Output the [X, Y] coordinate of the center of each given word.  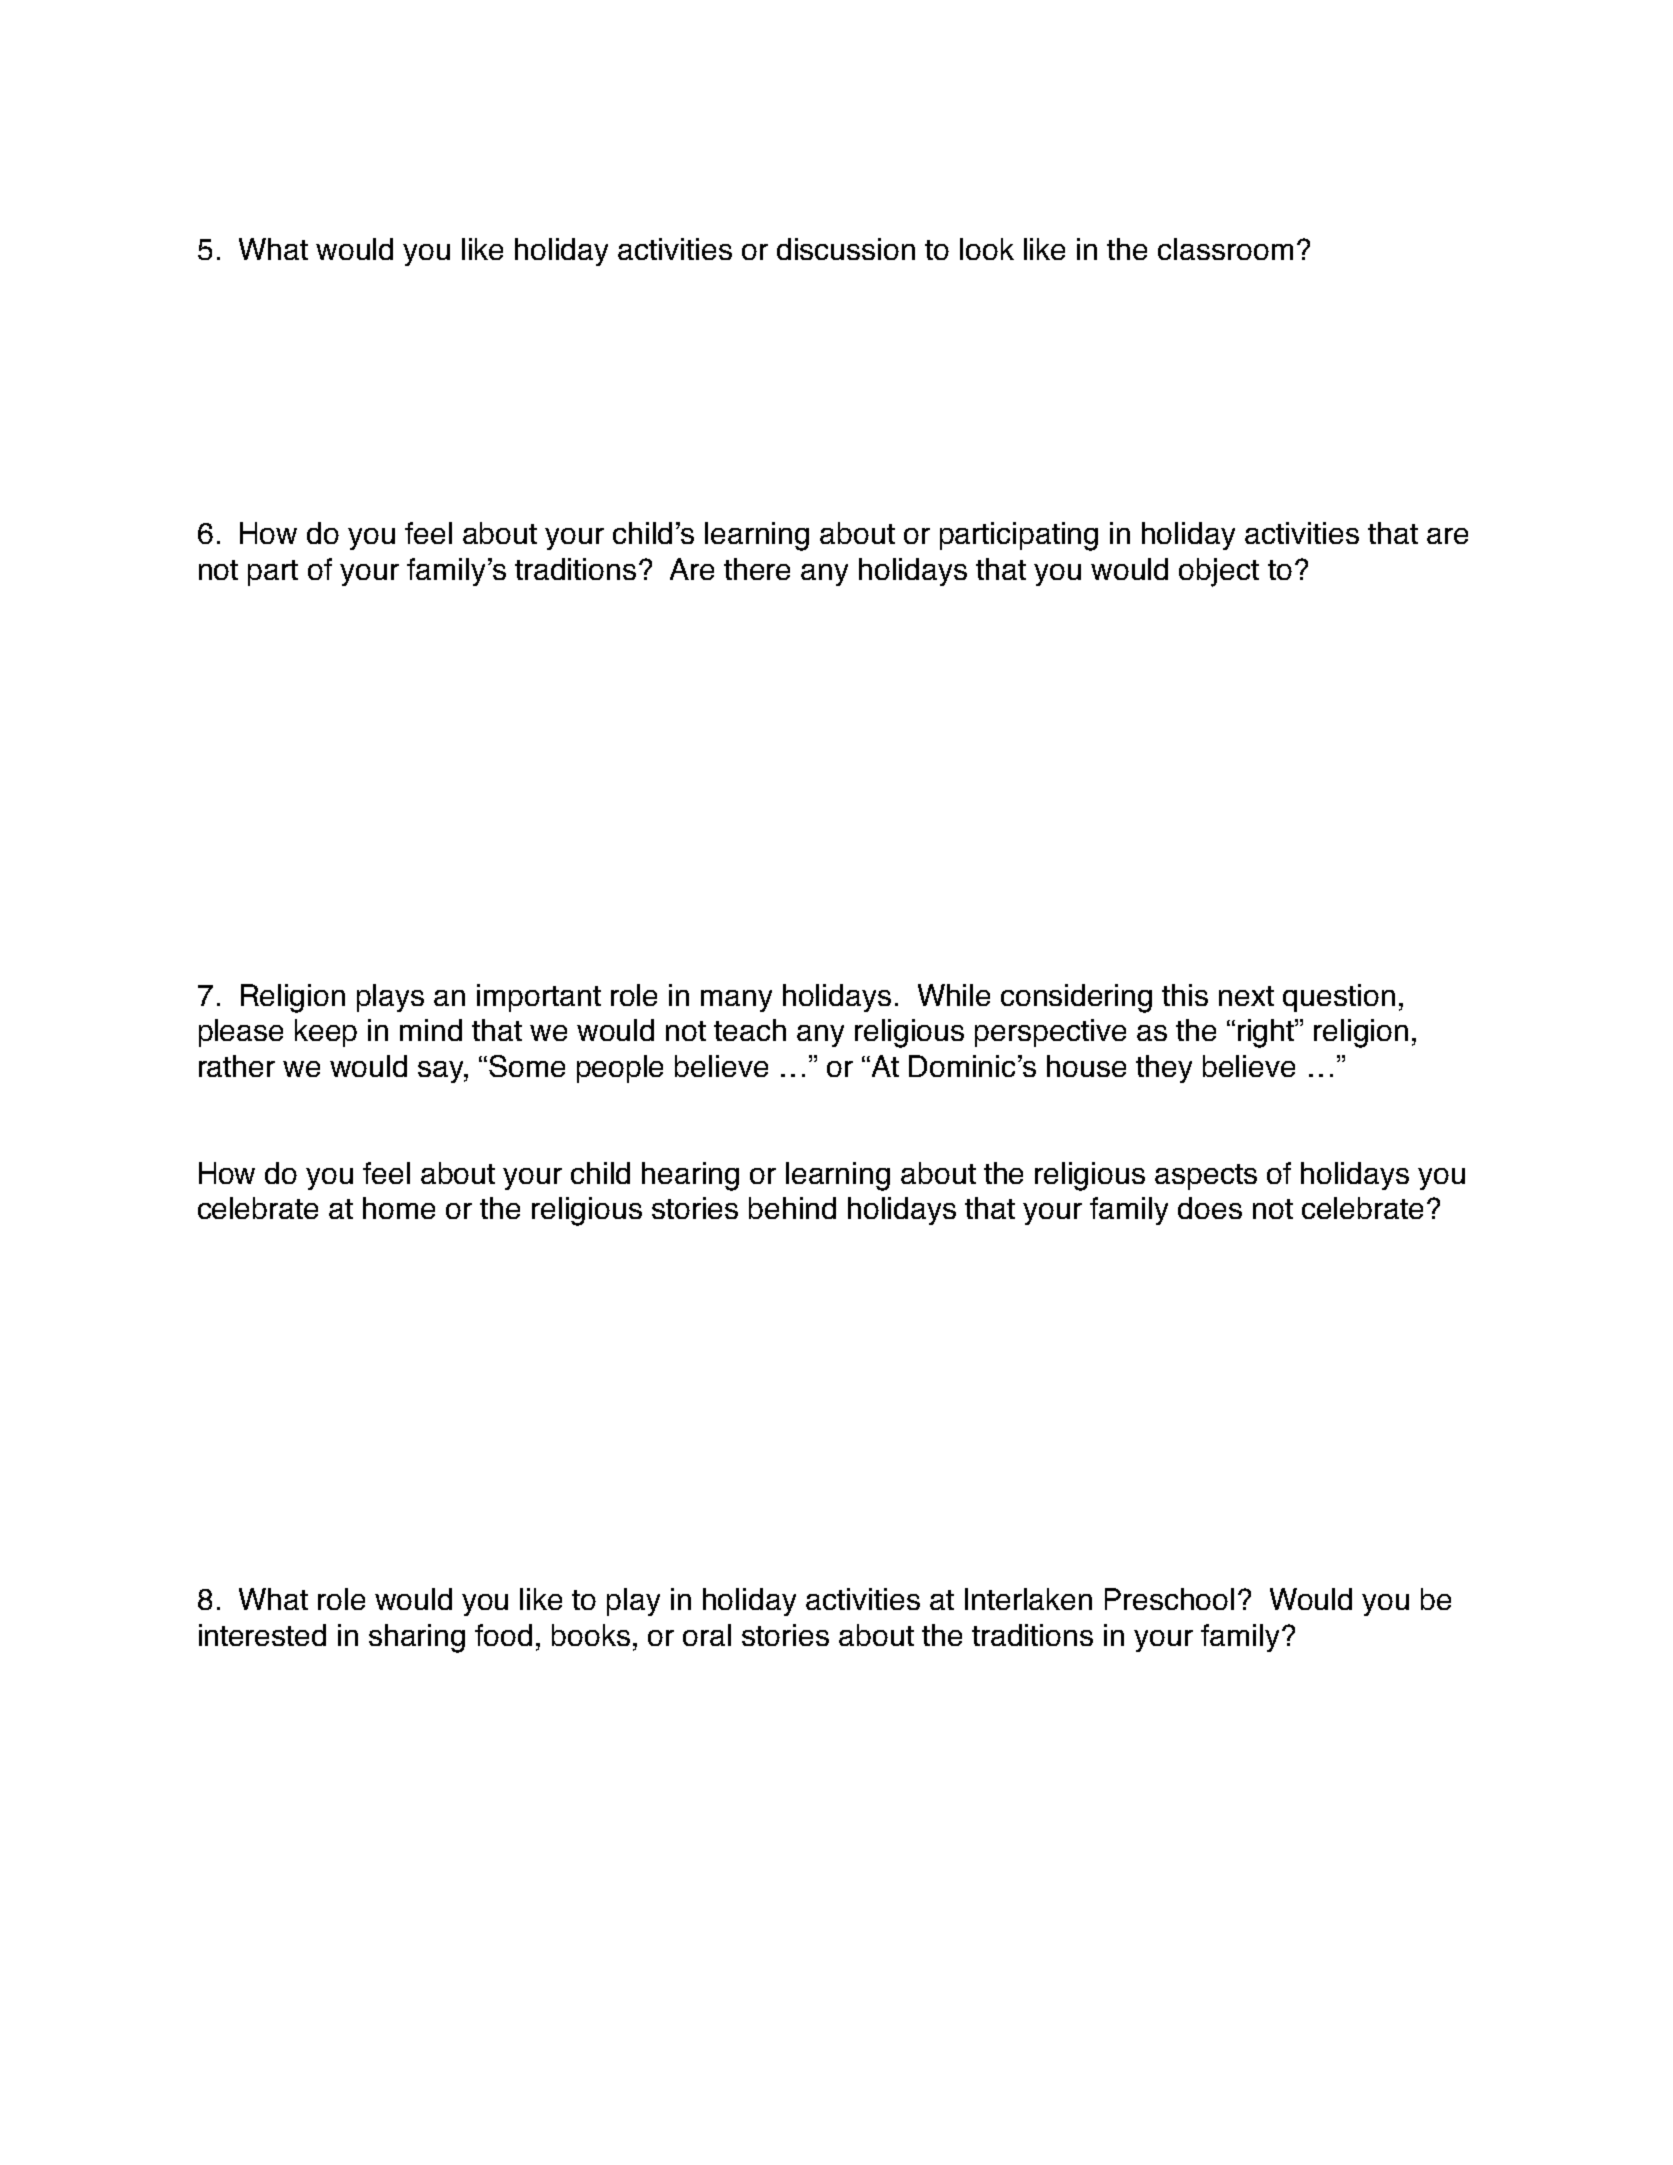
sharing [417, 1638]
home [399, 1208]
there [757, 569]
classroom [1225, 249]
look [987, 249]
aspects [1206, 1177]
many [736, 1001]
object [1219, 572]
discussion [846, 249]
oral [707, 1635]
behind [792, 1208]
